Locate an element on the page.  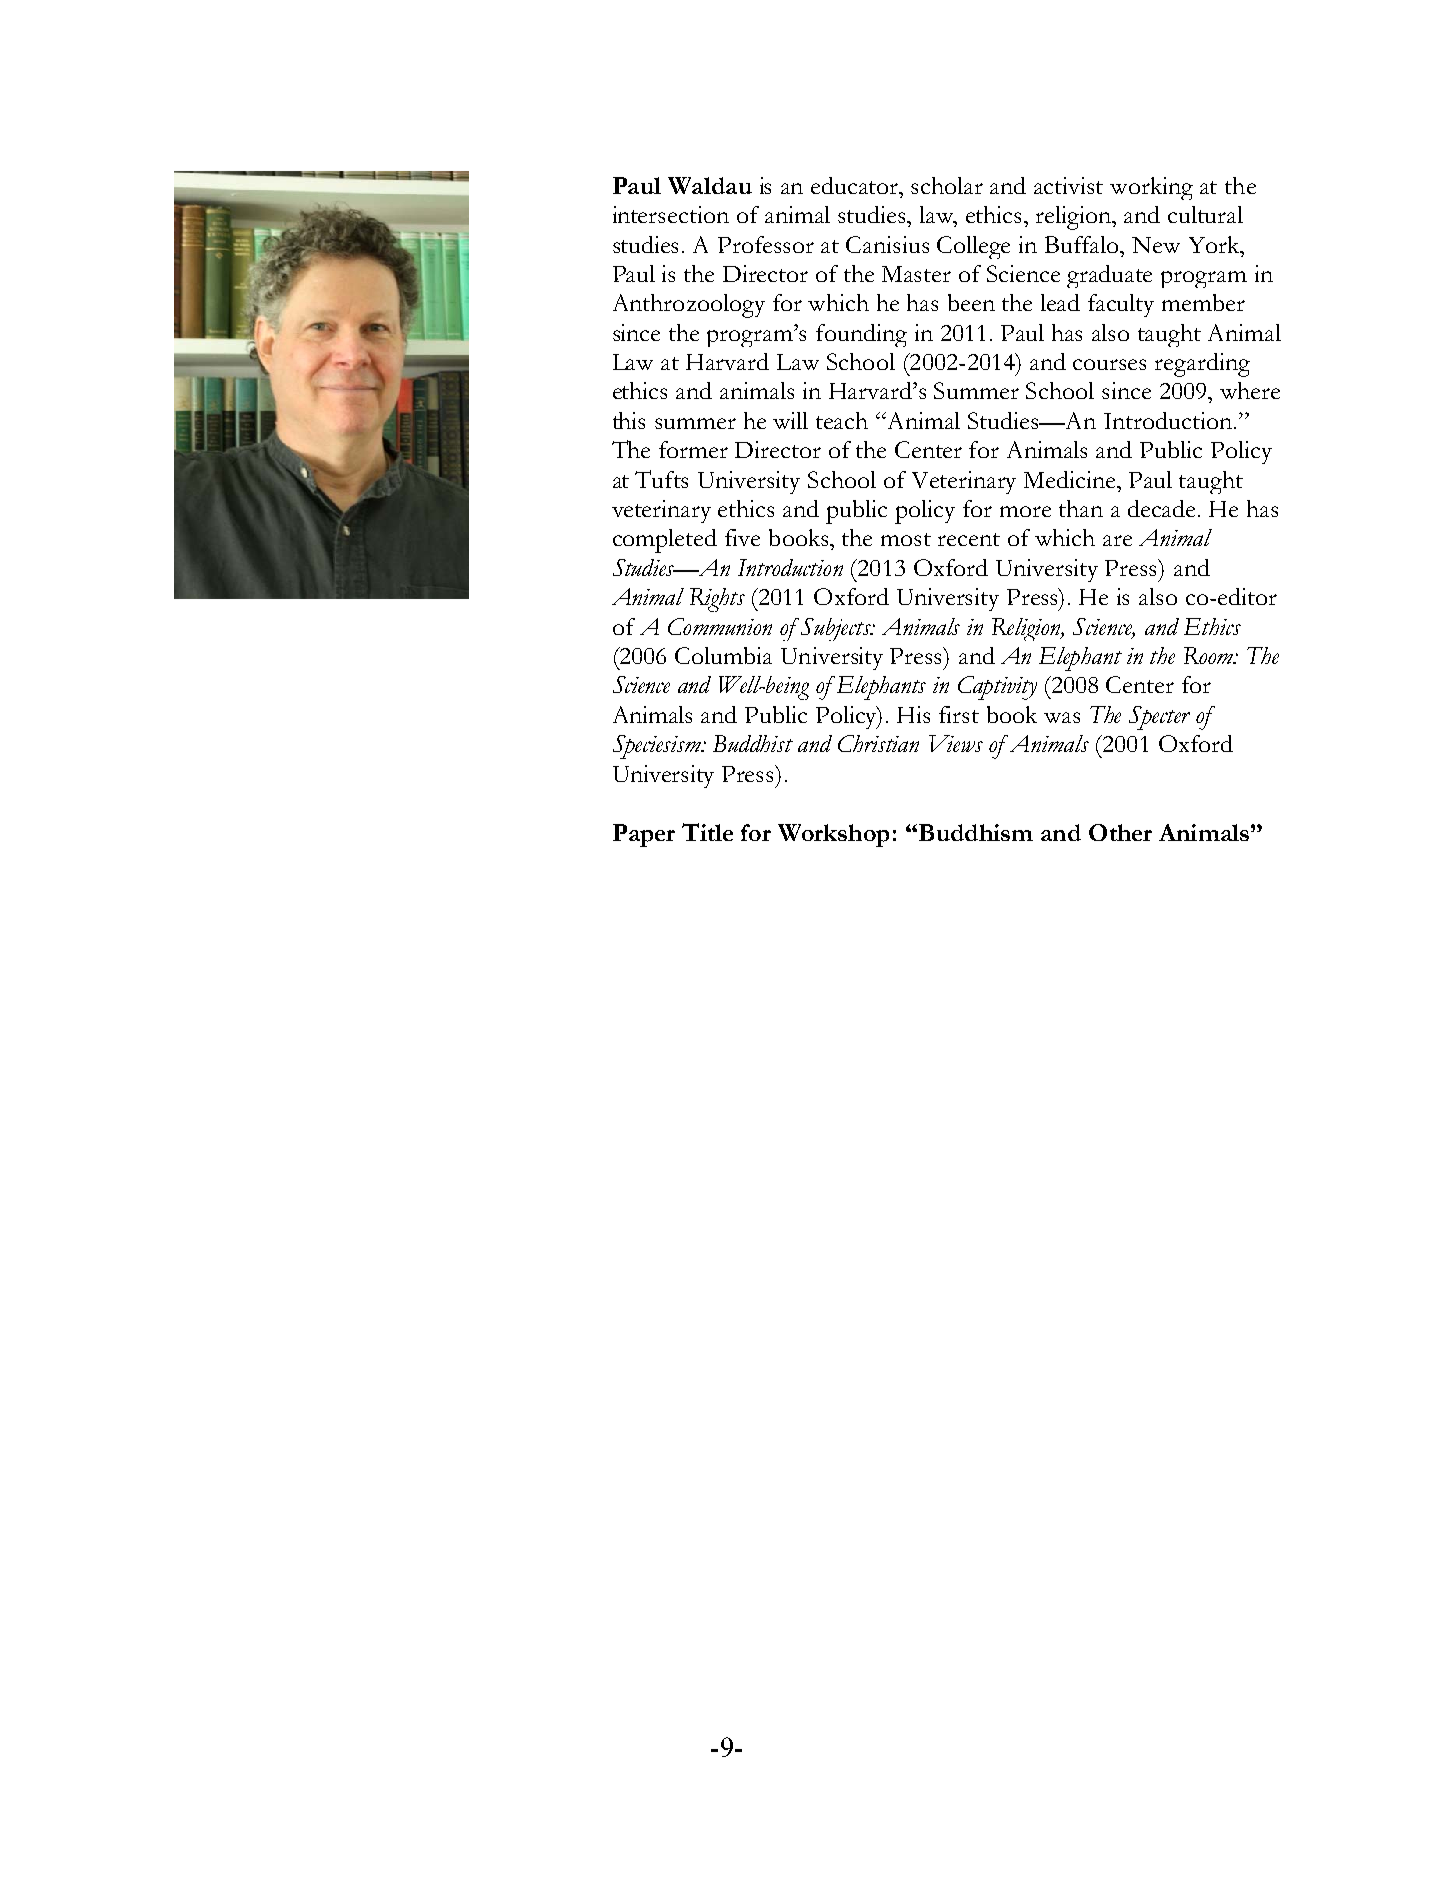
Other is located at coordinates (1120, 832).
